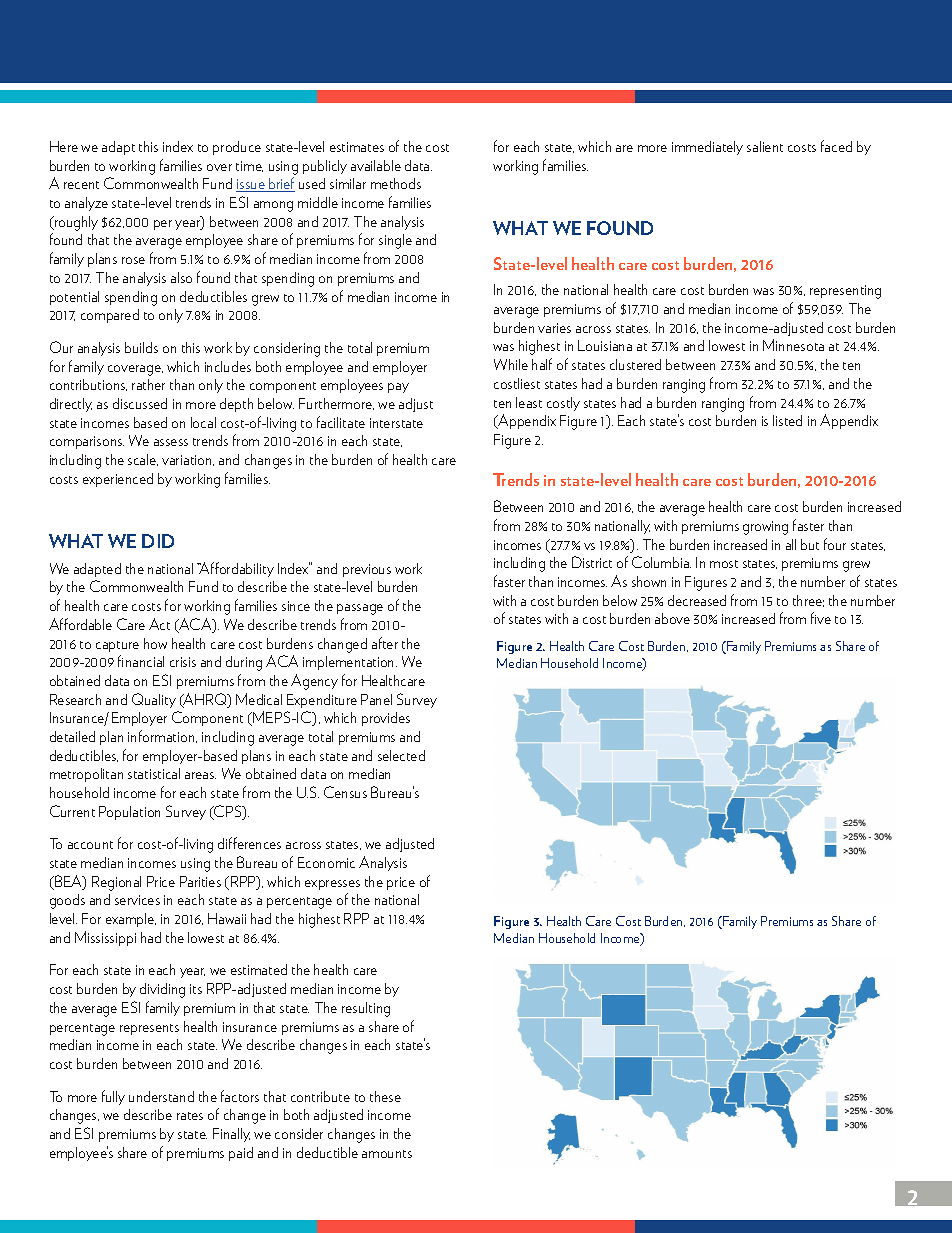  I want to click on methods, so click(396, 183).
